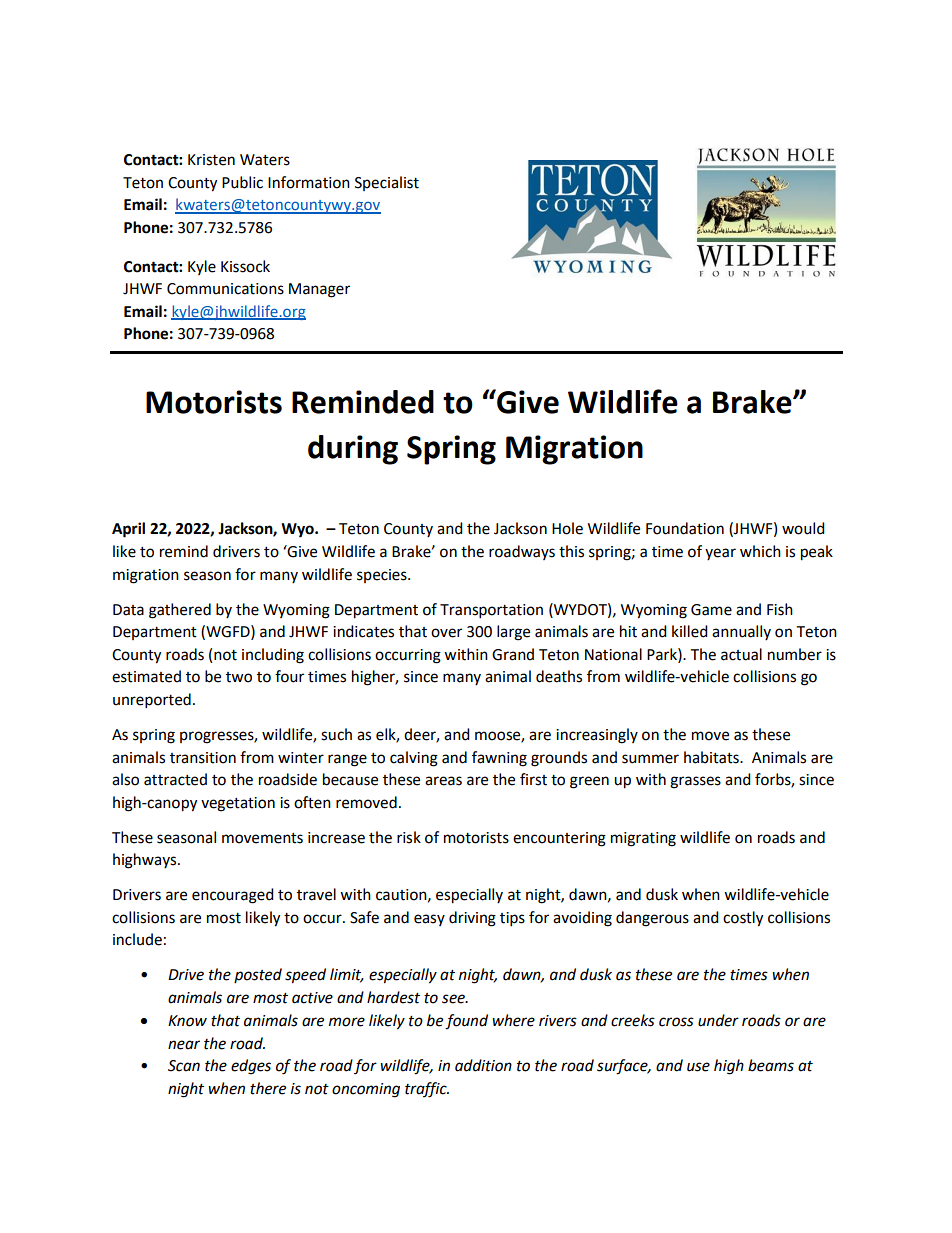 The image size is (952, 1233). I want to click on Public, so click(242, 182).
